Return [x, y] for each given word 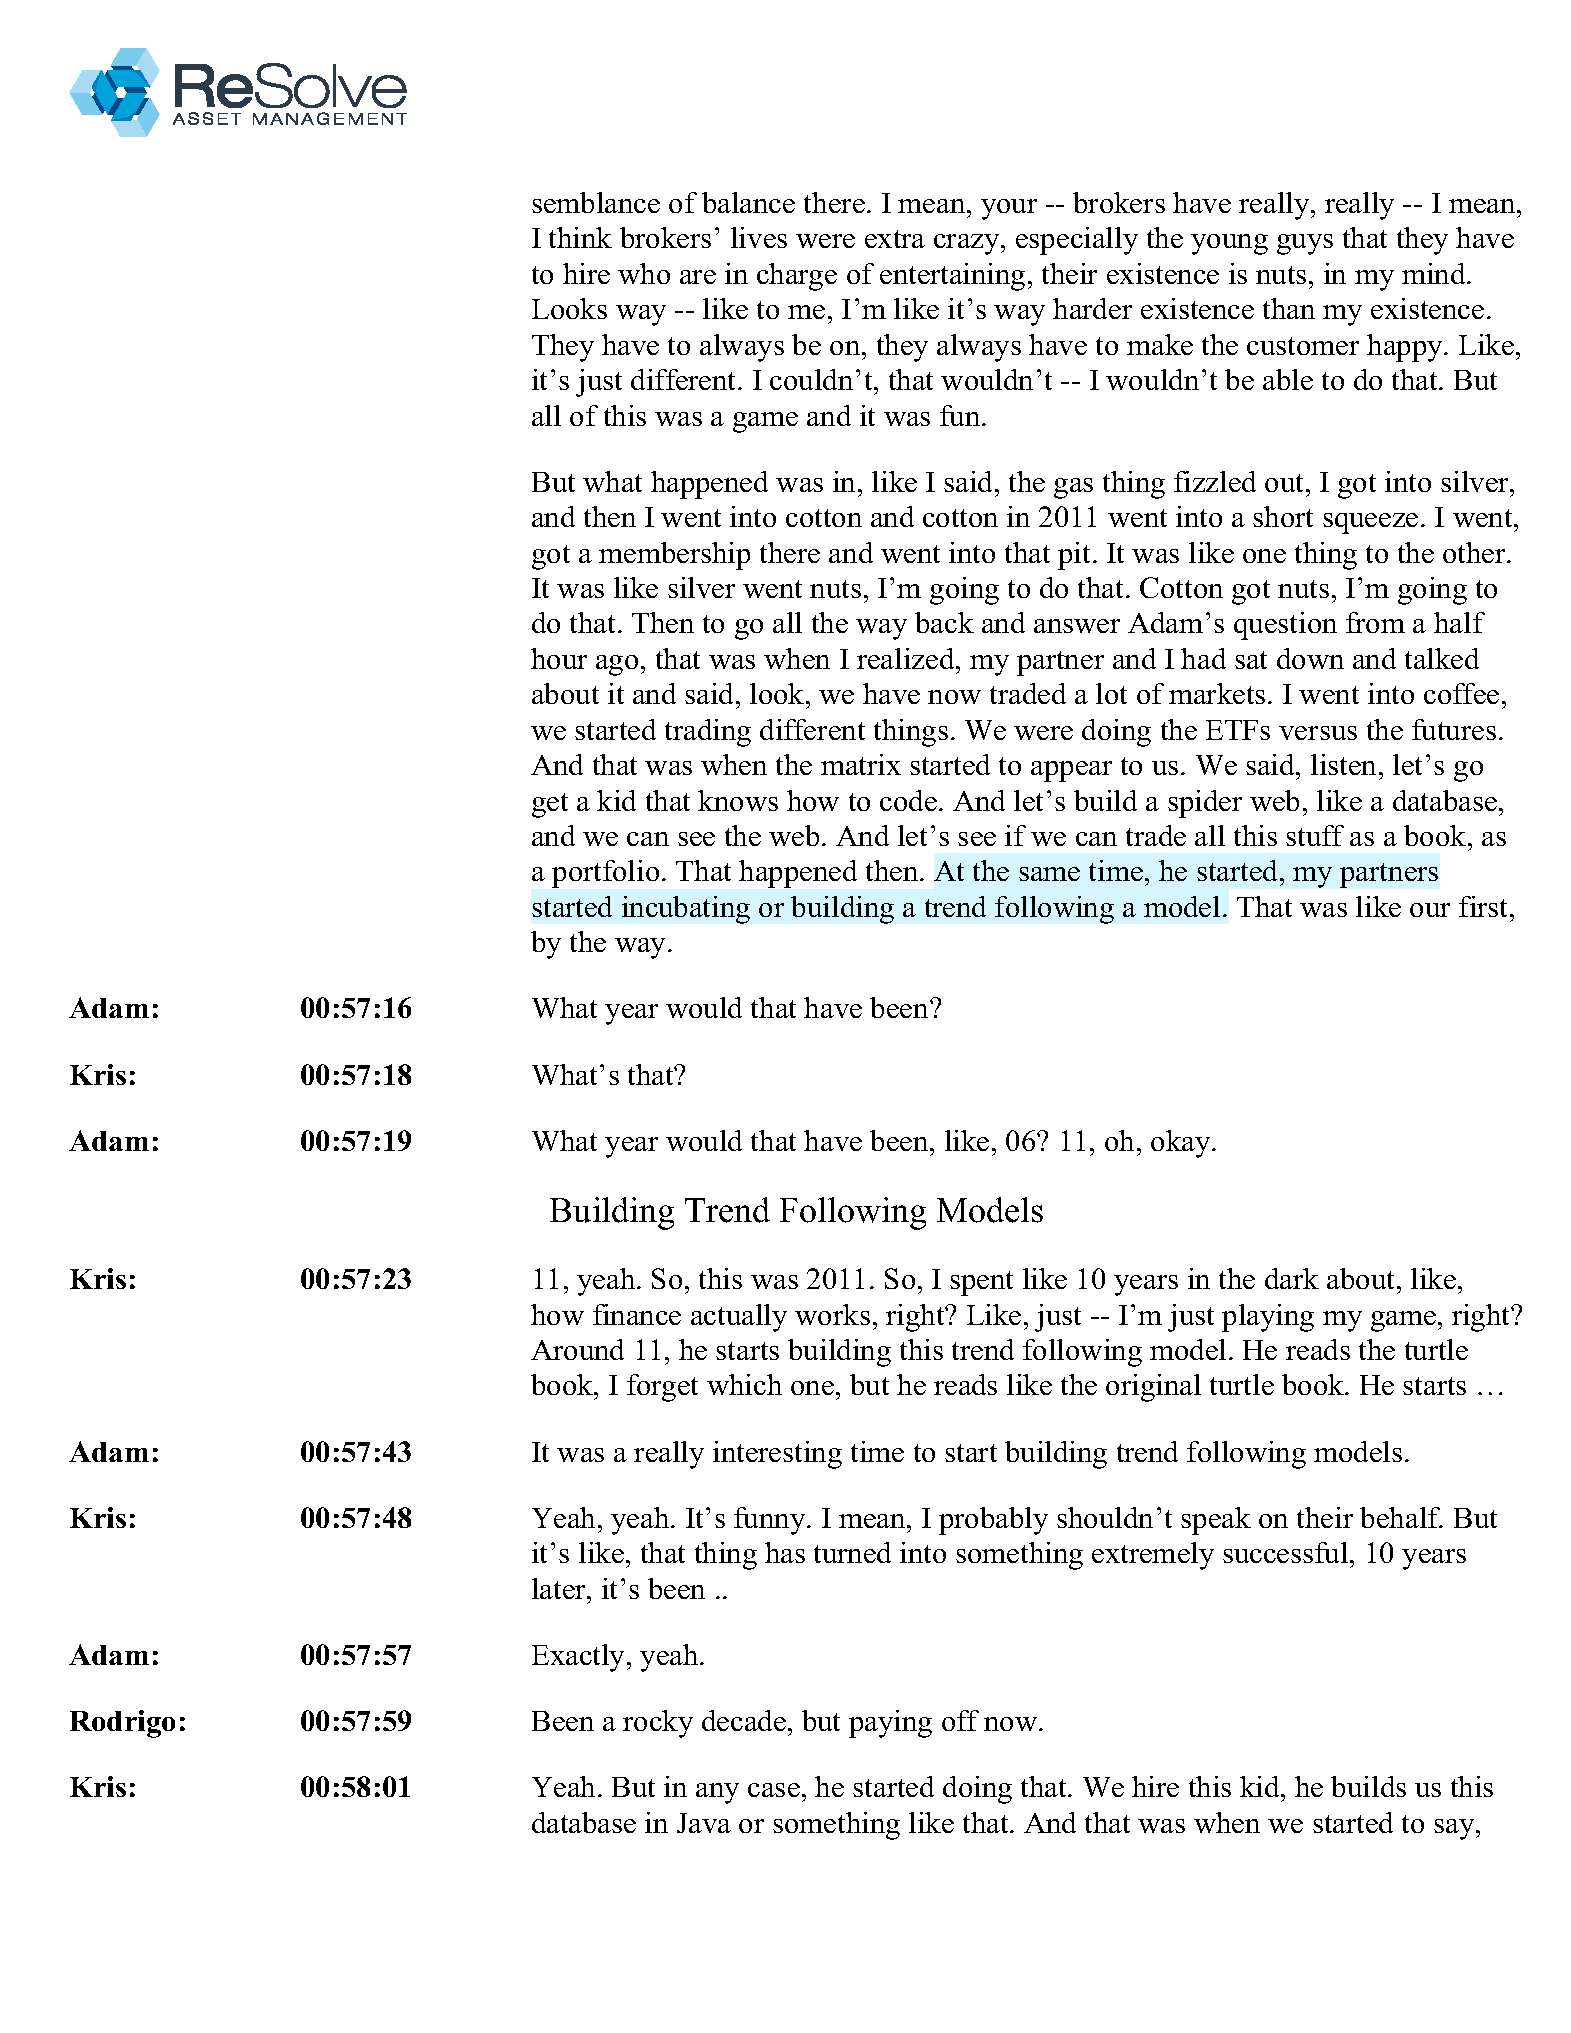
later [560, 1588]
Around [577, 1349]
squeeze [1370, 523]
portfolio [605, 874]
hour [559, 658]
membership [674, 556]
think [580, 237]
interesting [777, 1455]
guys [1305, 244]
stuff [1315, 835]
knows [738, 800]
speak [1216, 1521]
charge [797, 277]
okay [1182, 1144]
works [832, 1314]
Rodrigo [122, 1724]
